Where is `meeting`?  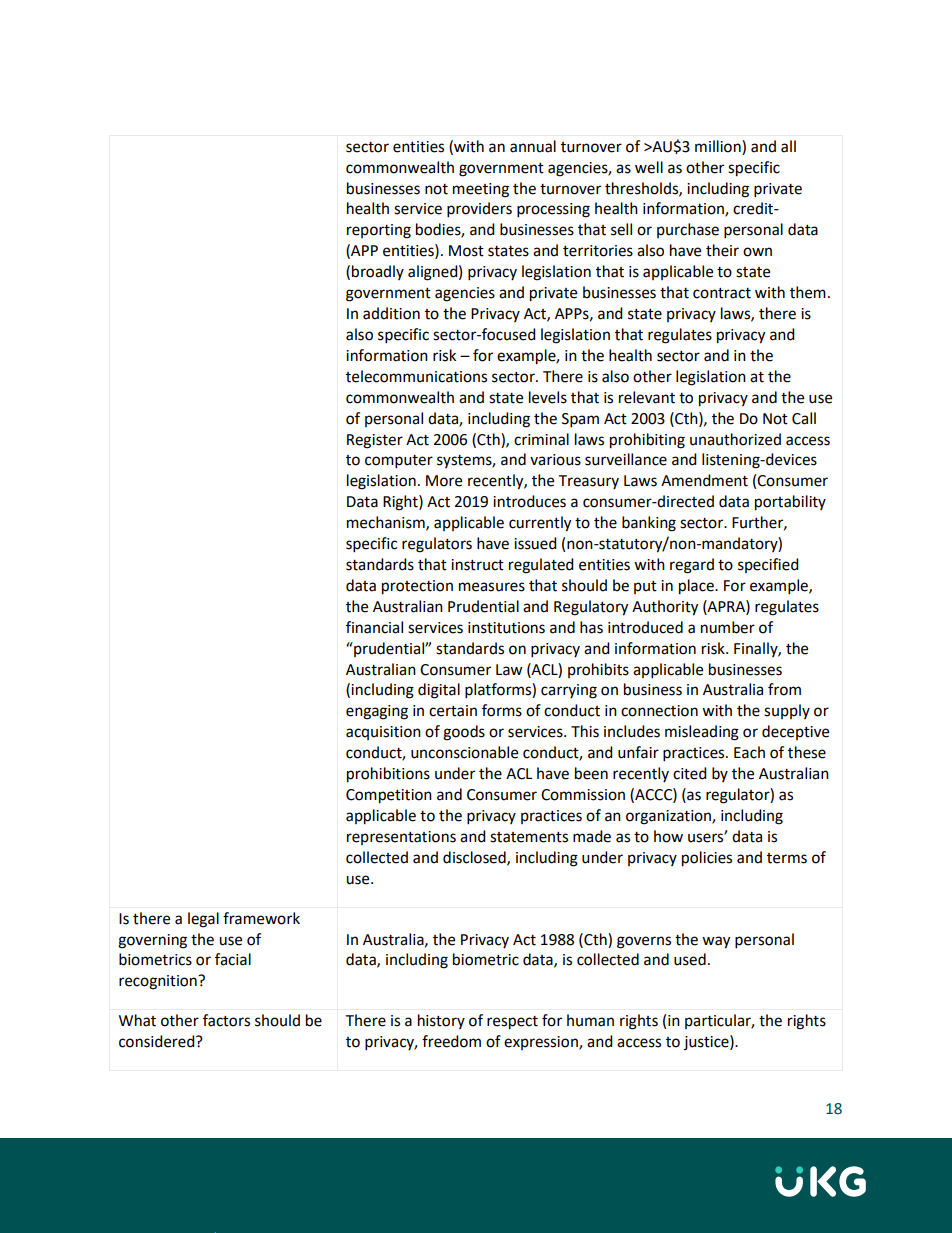
meeting is located at coordinates (481, 190).
